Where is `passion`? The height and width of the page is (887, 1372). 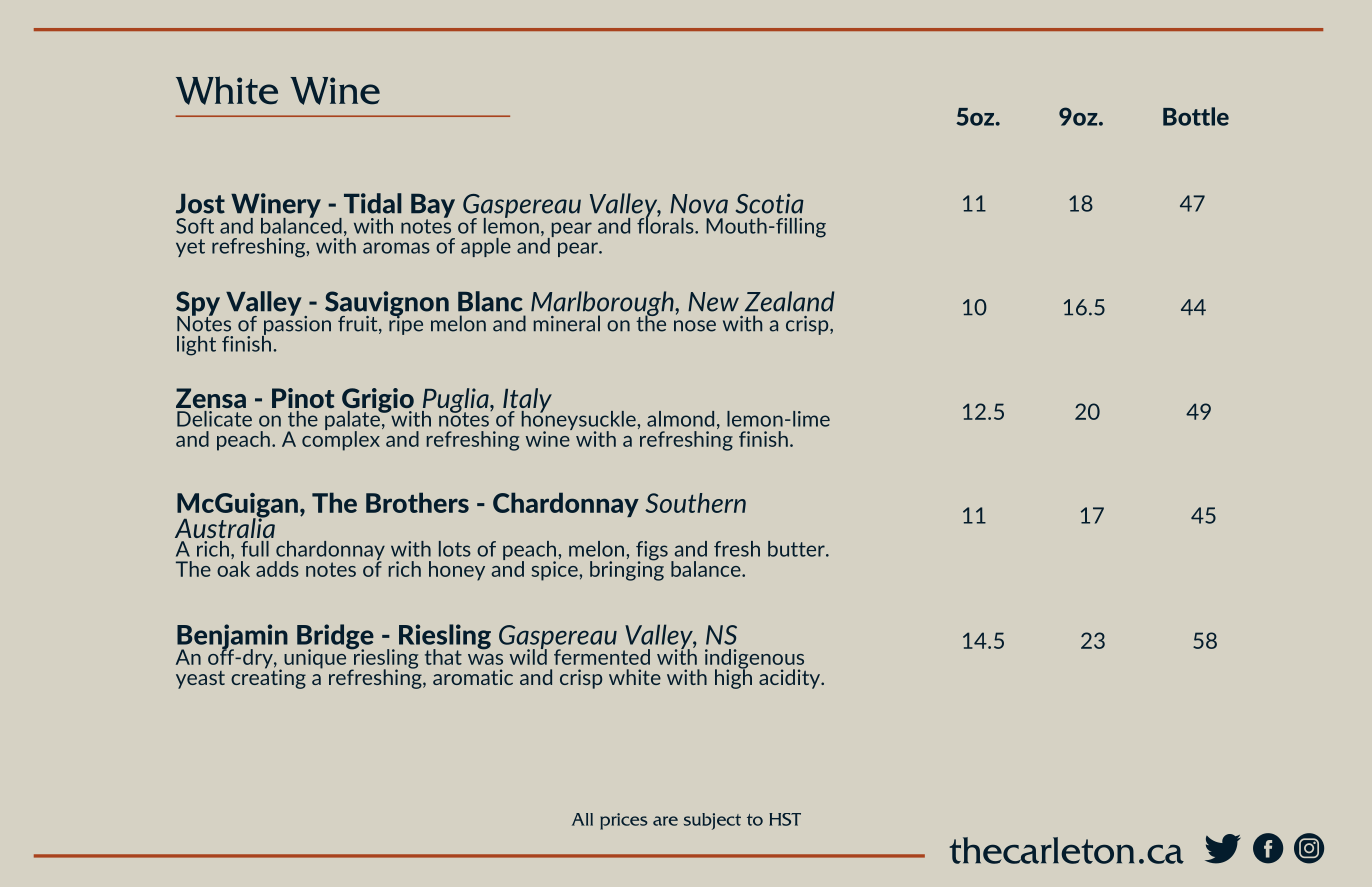
passion is located at coordinates (296, 325).
